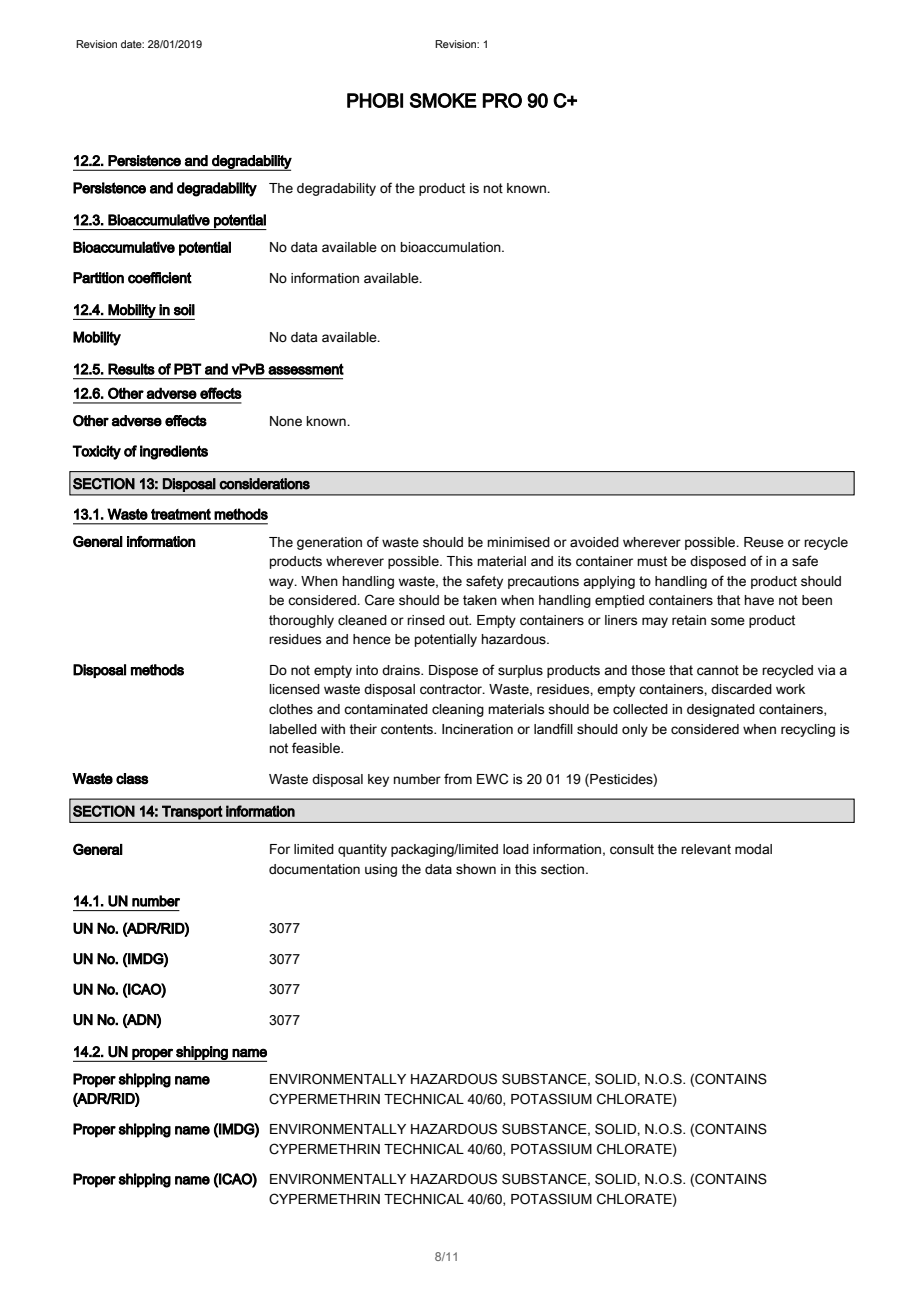  What do you see at coordinates (476, 869) in the screenshot?
I see `shown` at bounding box center [476, 869].
